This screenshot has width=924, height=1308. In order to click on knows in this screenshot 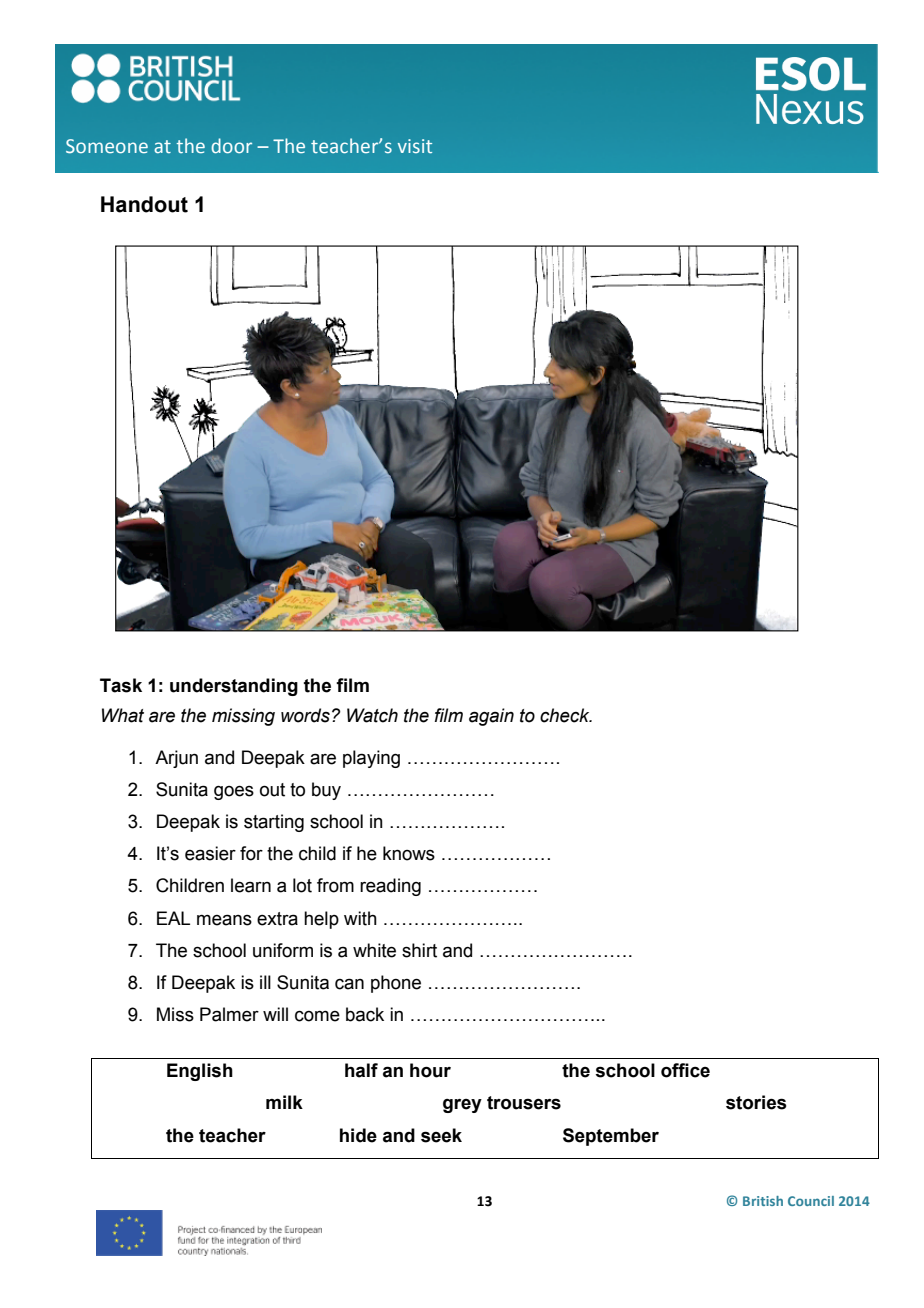, I will do `click(409, 853)`.
